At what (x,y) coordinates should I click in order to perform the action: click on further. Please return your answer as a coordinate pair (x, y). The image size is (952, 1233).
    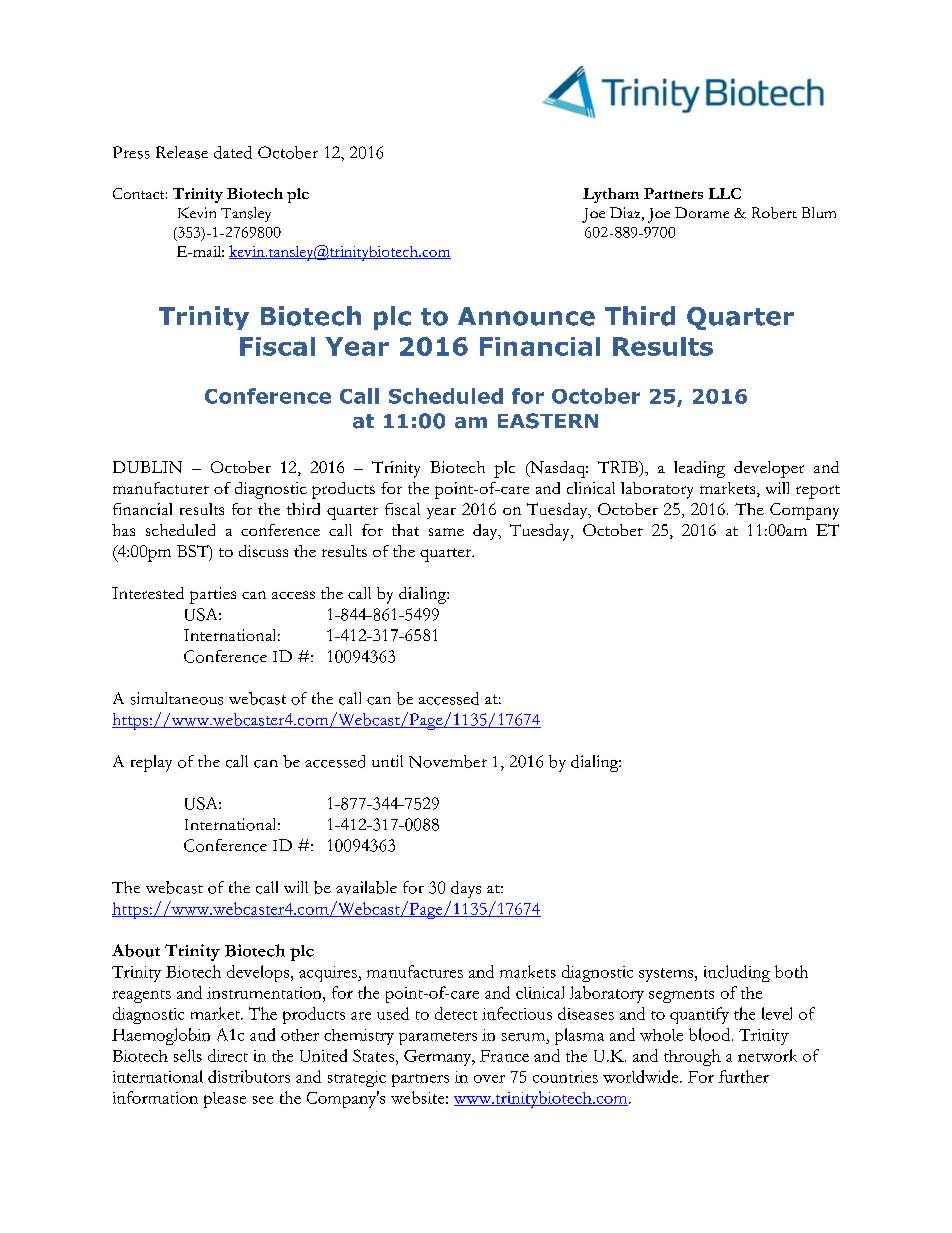
    Looking at the image, I should click on (744, 1076).
